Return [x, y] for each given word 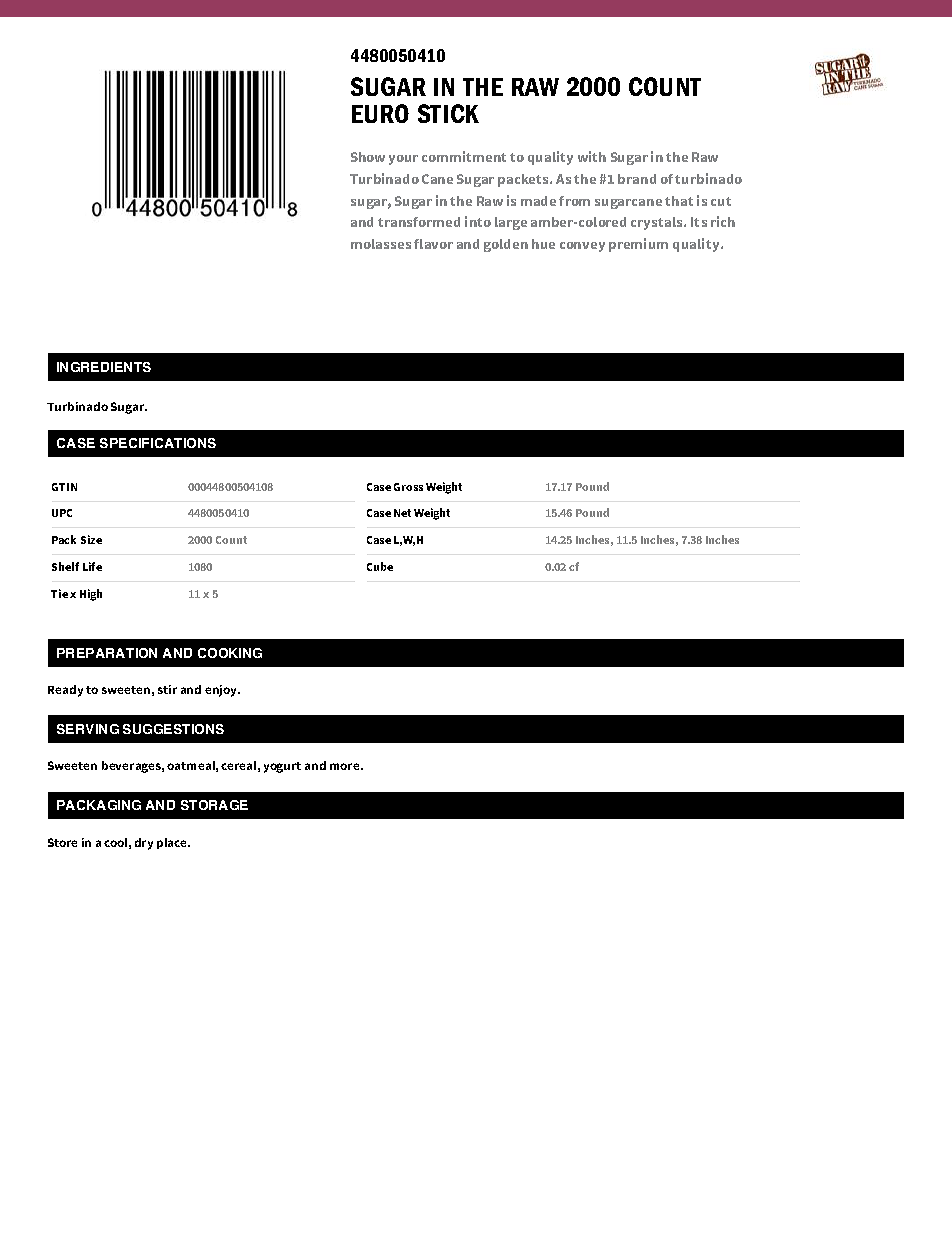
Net [402, 513]
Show [368, 157]
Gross [408, 487]
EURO [380, 113]
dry [144, 844]
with [592, 156]
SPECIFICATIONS [158, 443]
